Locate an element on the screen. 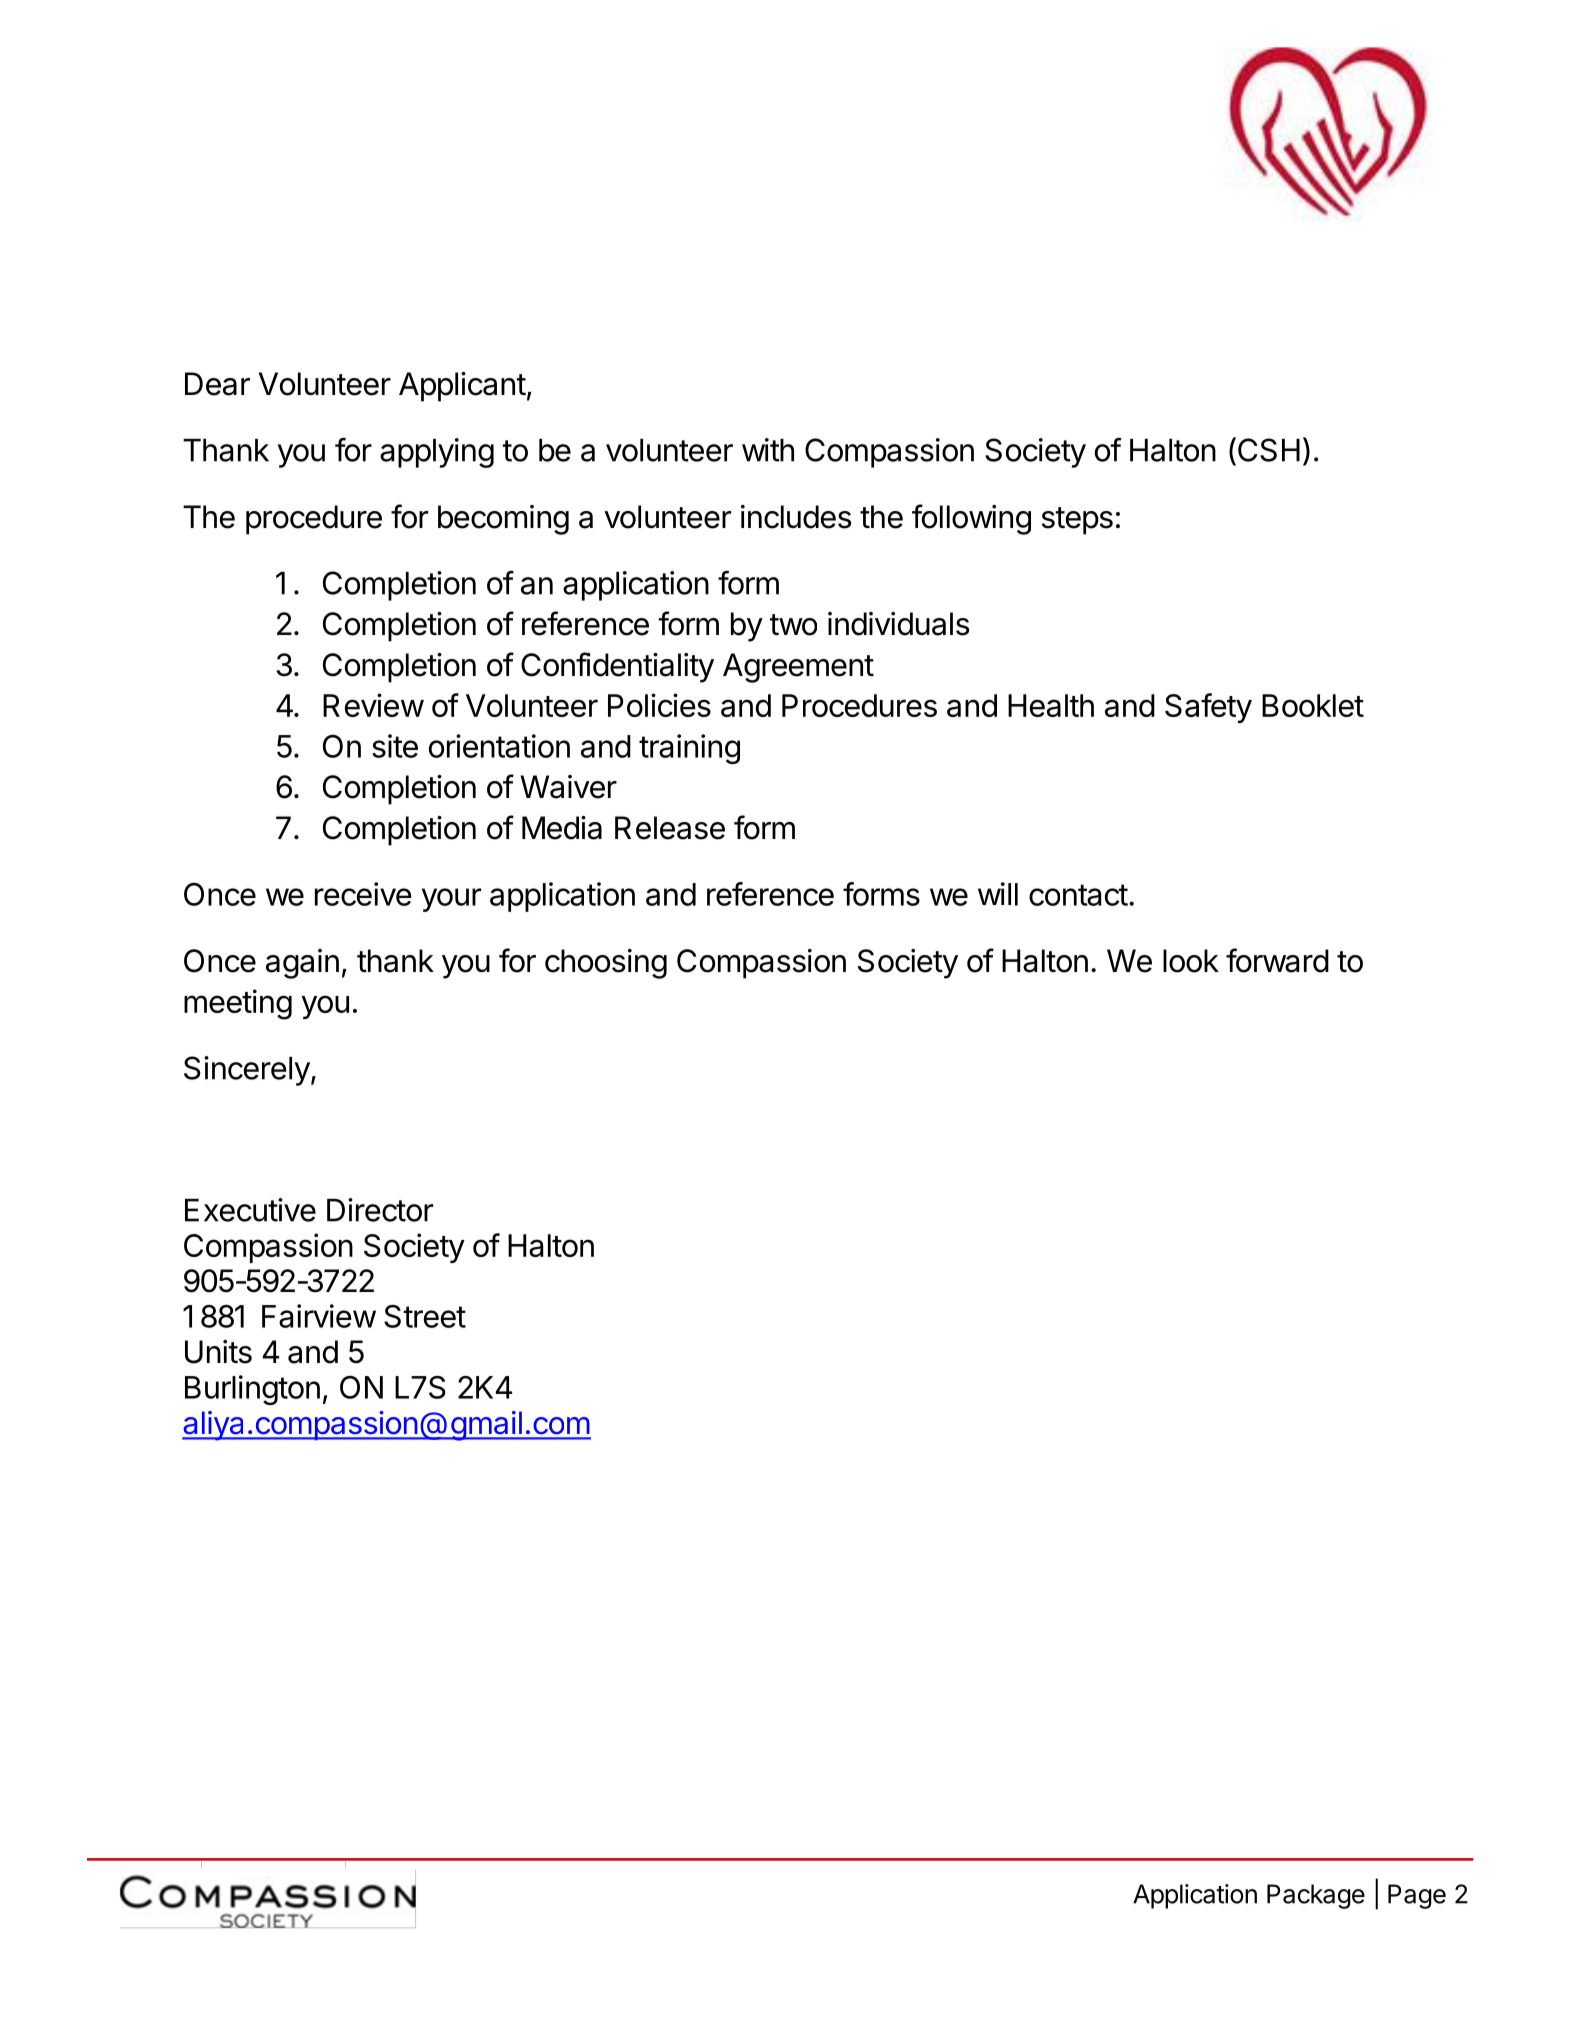  CSH is located at coordinates (1267, 449).
